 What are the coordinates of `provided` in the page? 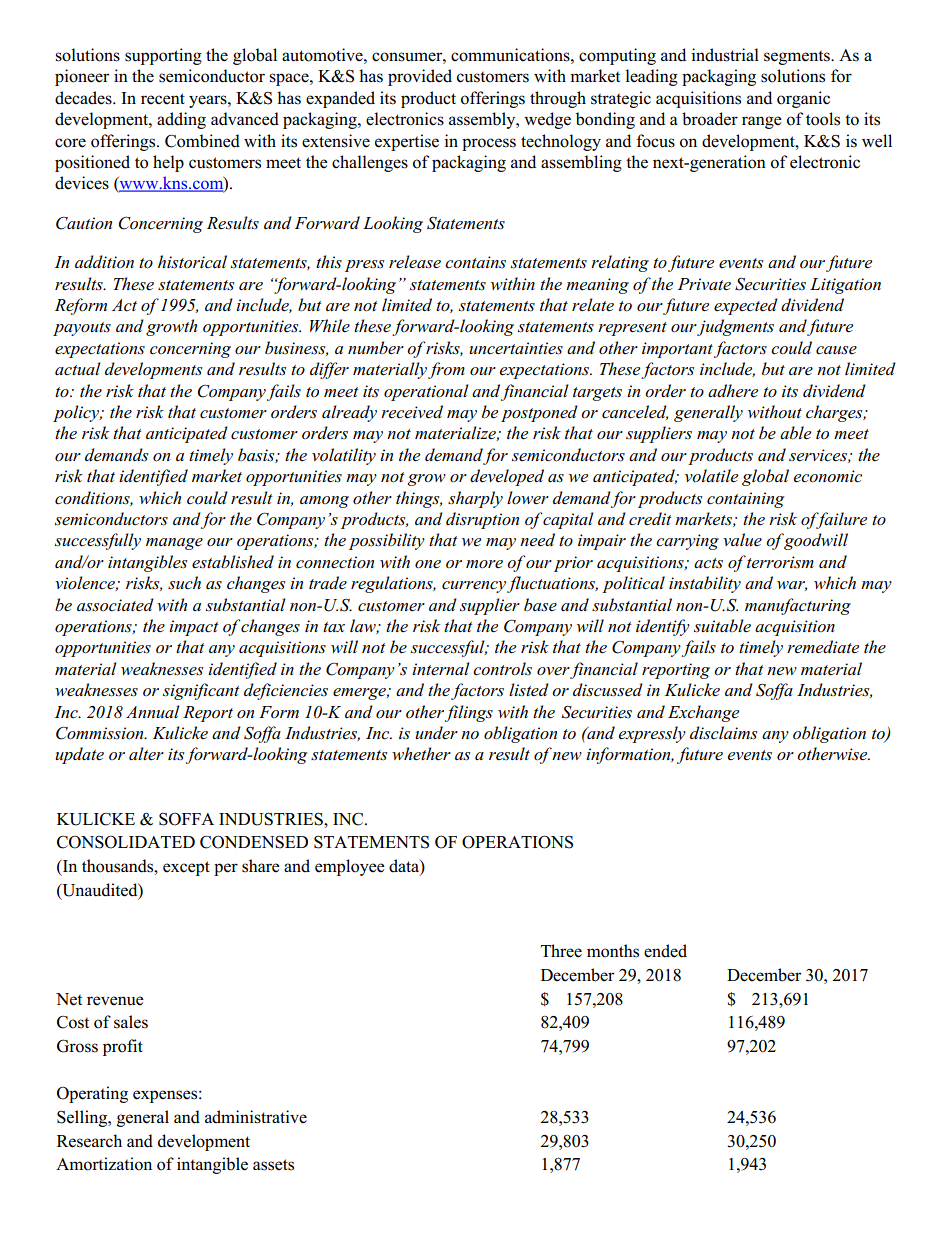 It's located at (420, 77).
